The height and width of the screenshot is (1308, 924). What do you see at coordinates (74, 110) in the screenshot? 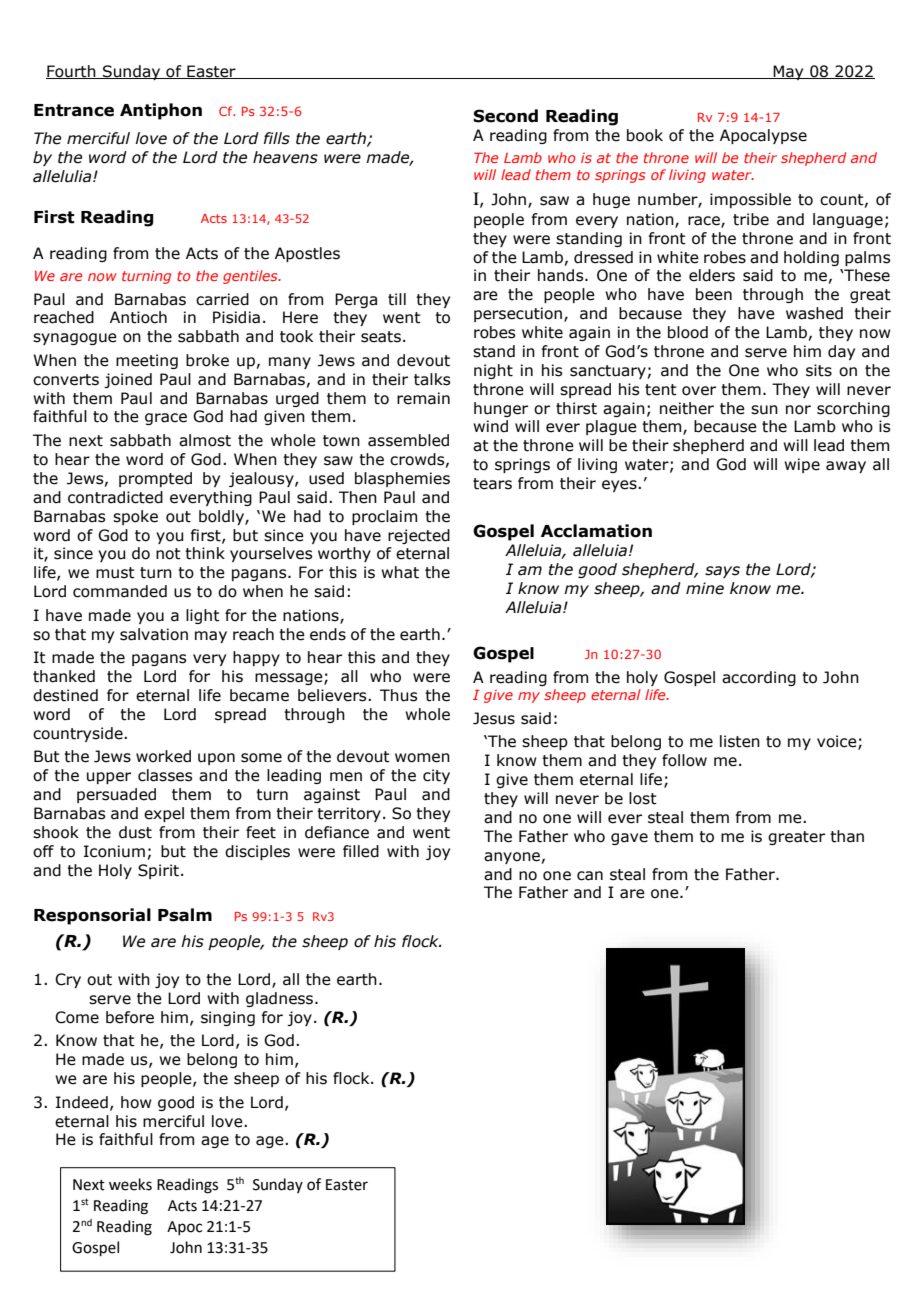
I see `Entrance` at bounding box center [74, 110].
